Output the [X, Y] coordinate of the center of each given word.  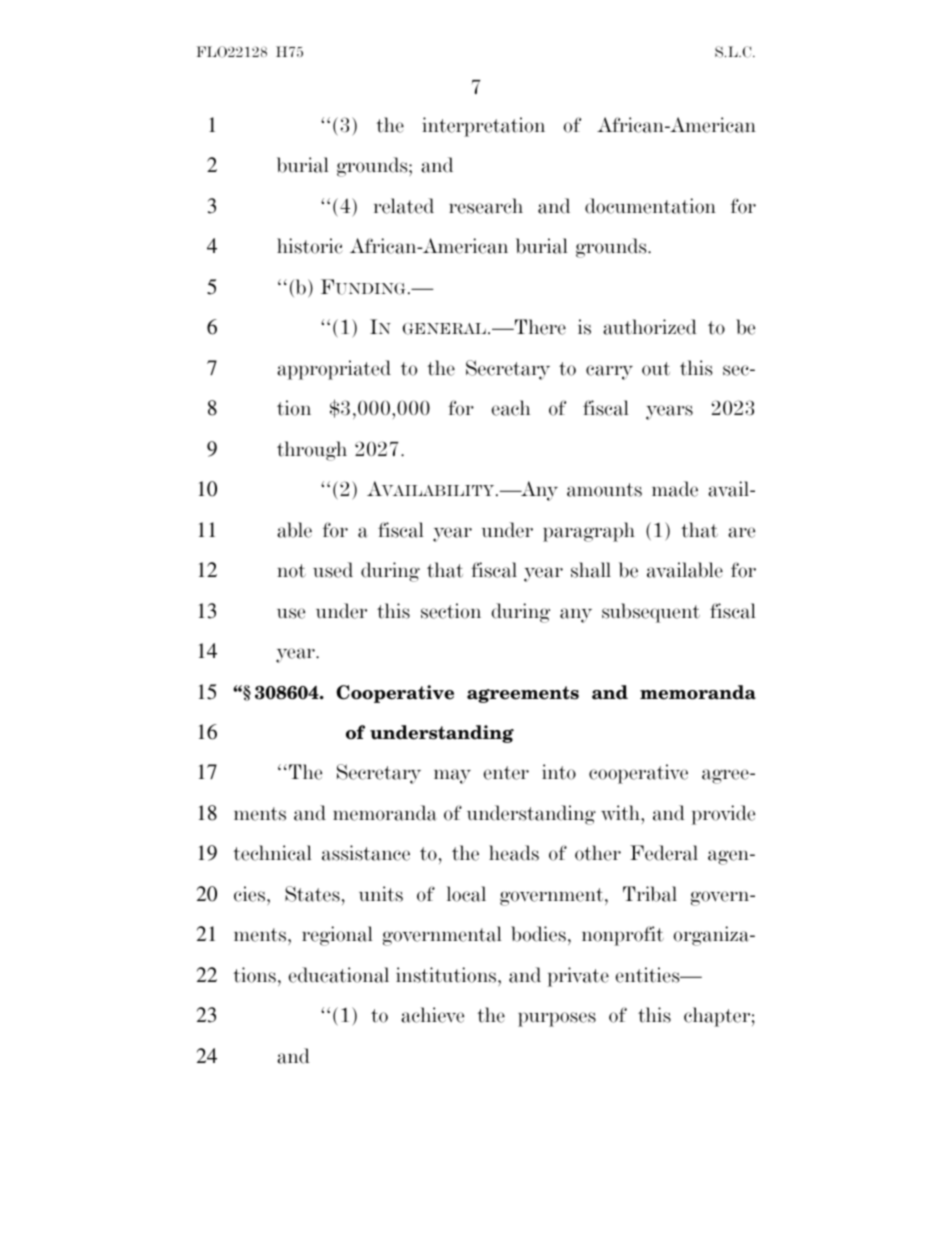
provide [723, 815]
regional [337, 936]
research [486, 206]
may [452, 776]
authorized [650, 327]
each [510, 408]
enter [506, 773]
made [675, 489]
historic [310, 246]
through [312, 451]
